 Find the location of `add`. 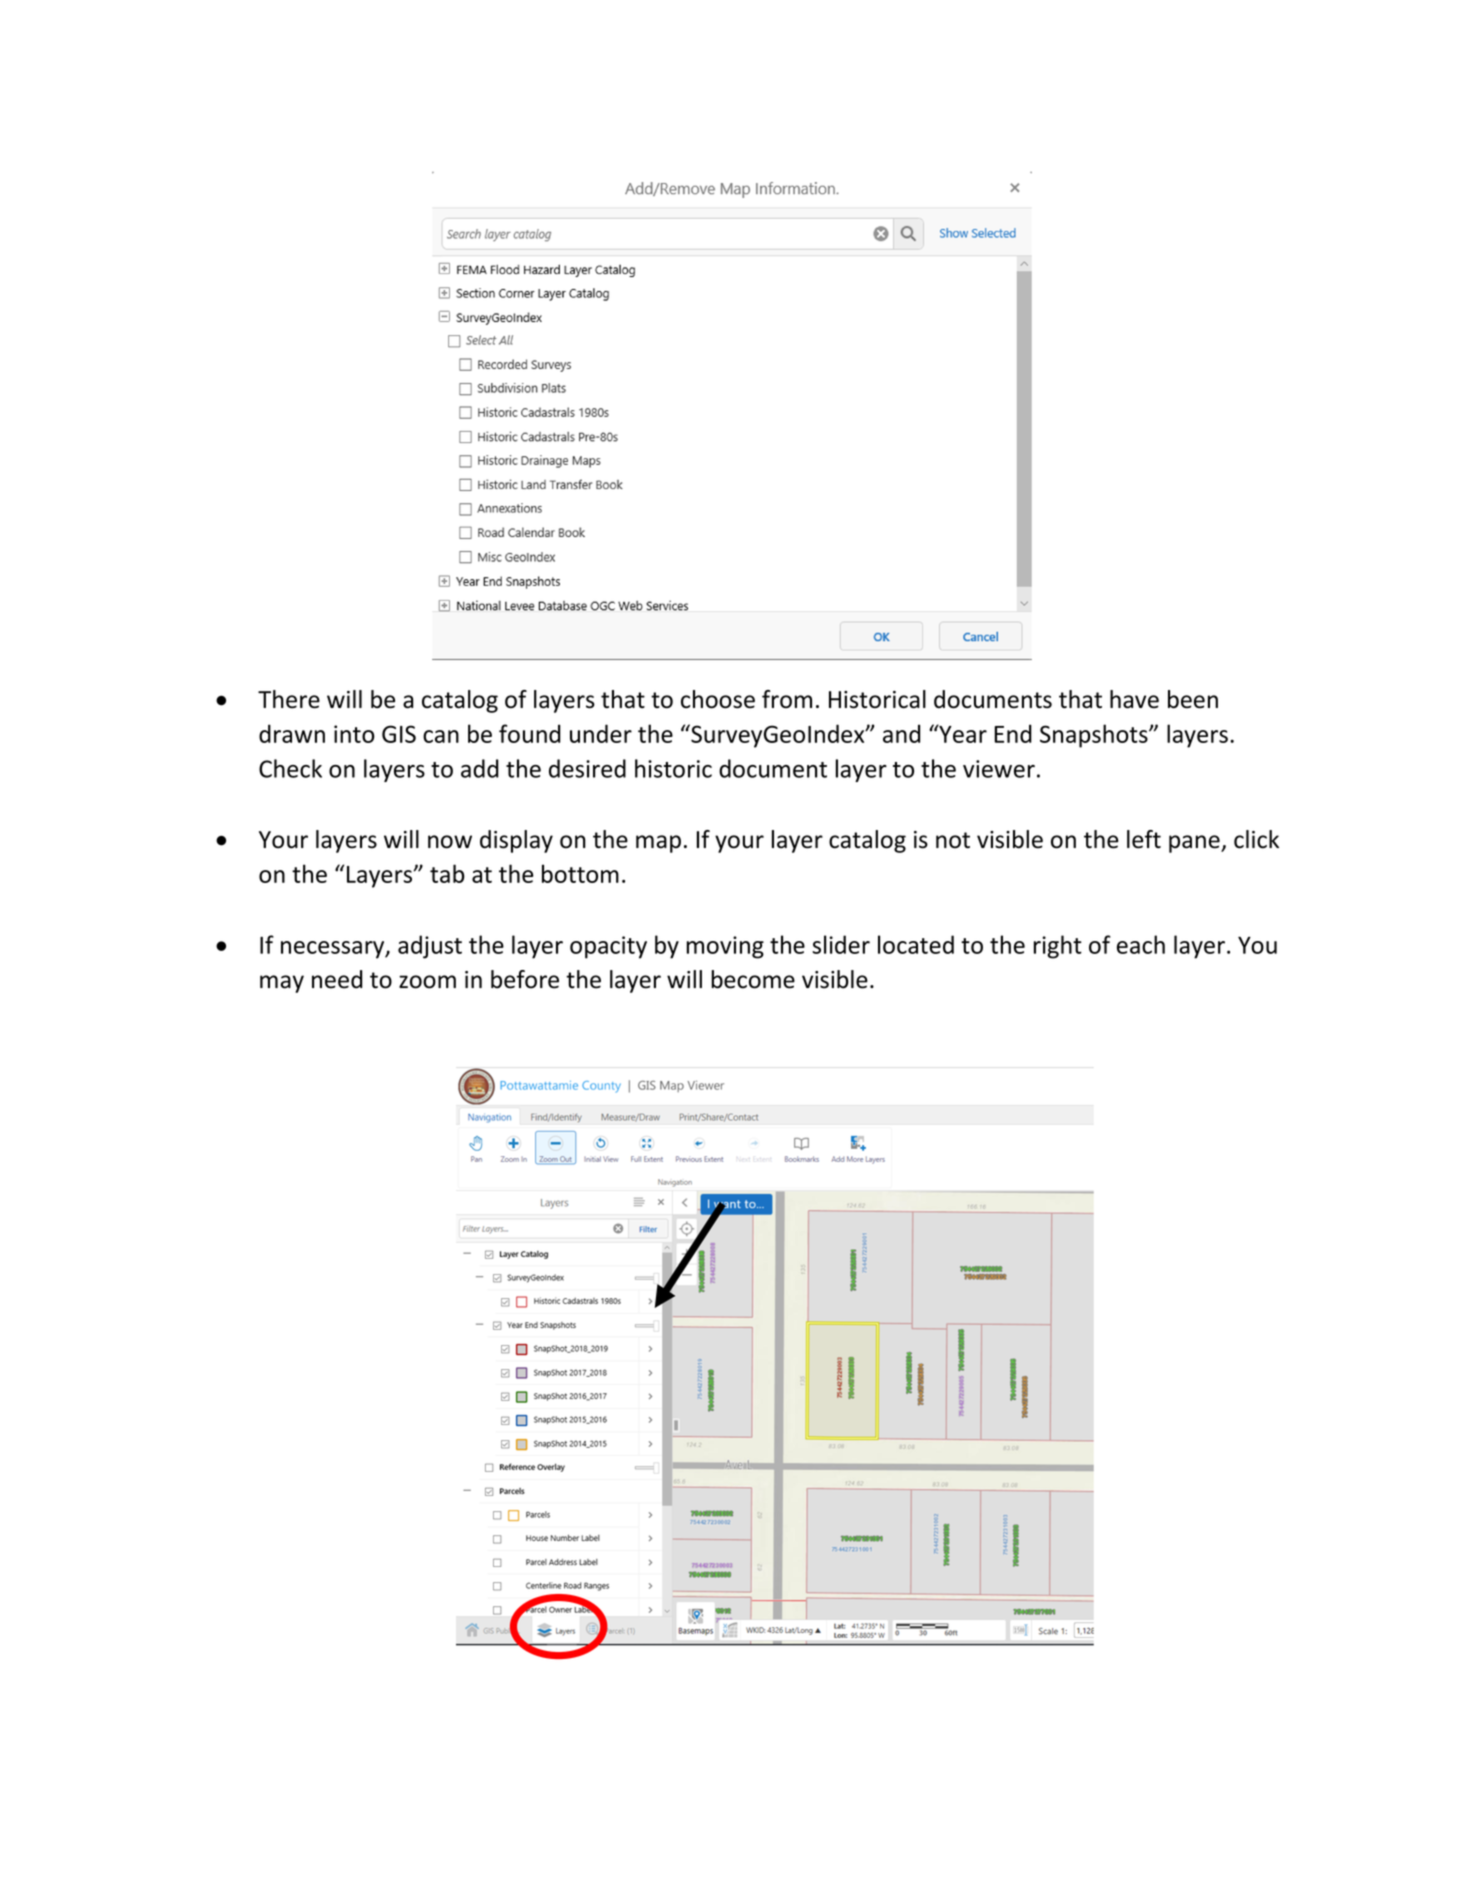

add is located at coordinates (480, 768).
